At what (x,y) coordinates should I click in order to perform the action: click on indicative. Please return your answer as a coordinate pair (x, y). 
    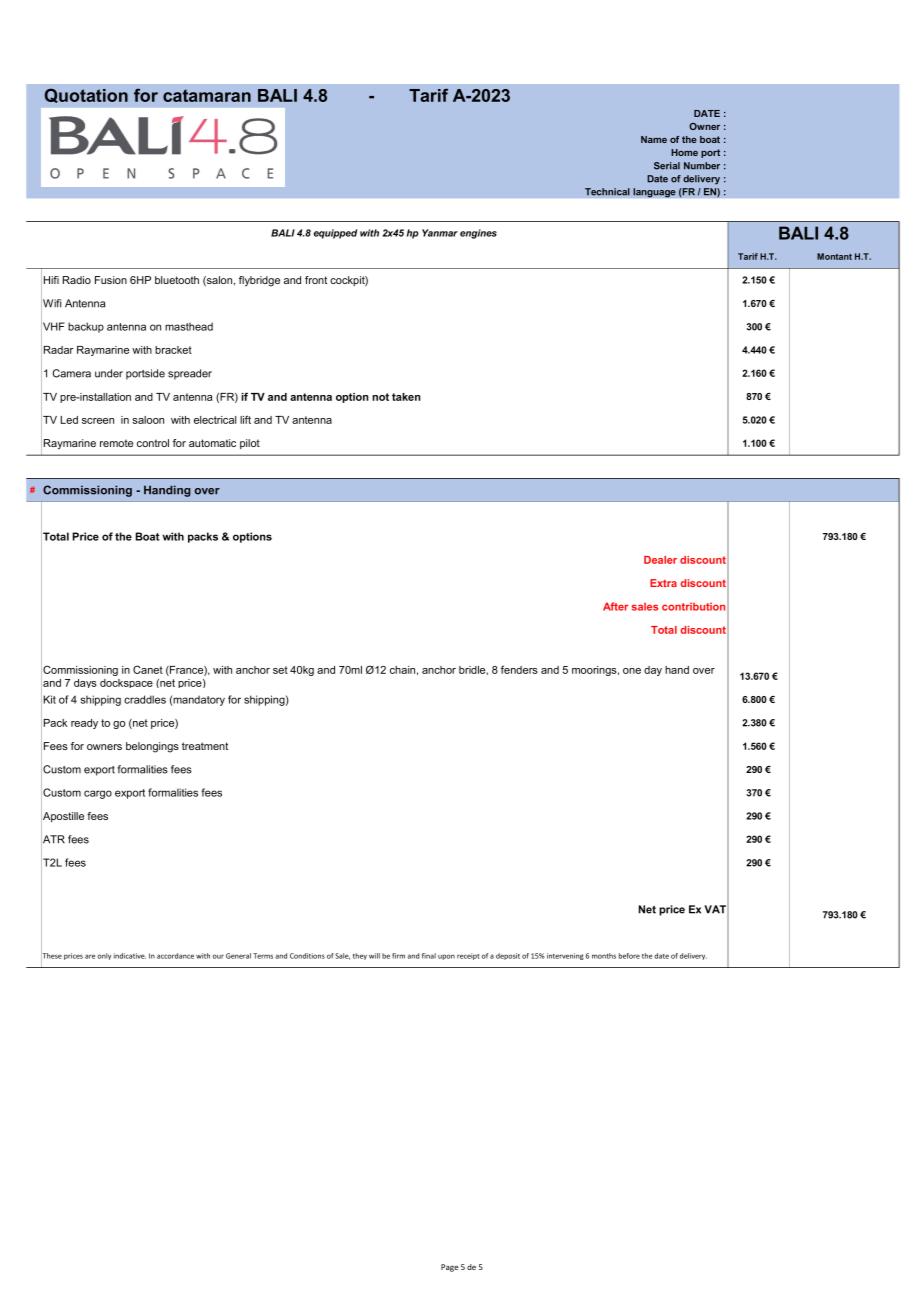
    Looking at the image, I should click on (130, 956).
